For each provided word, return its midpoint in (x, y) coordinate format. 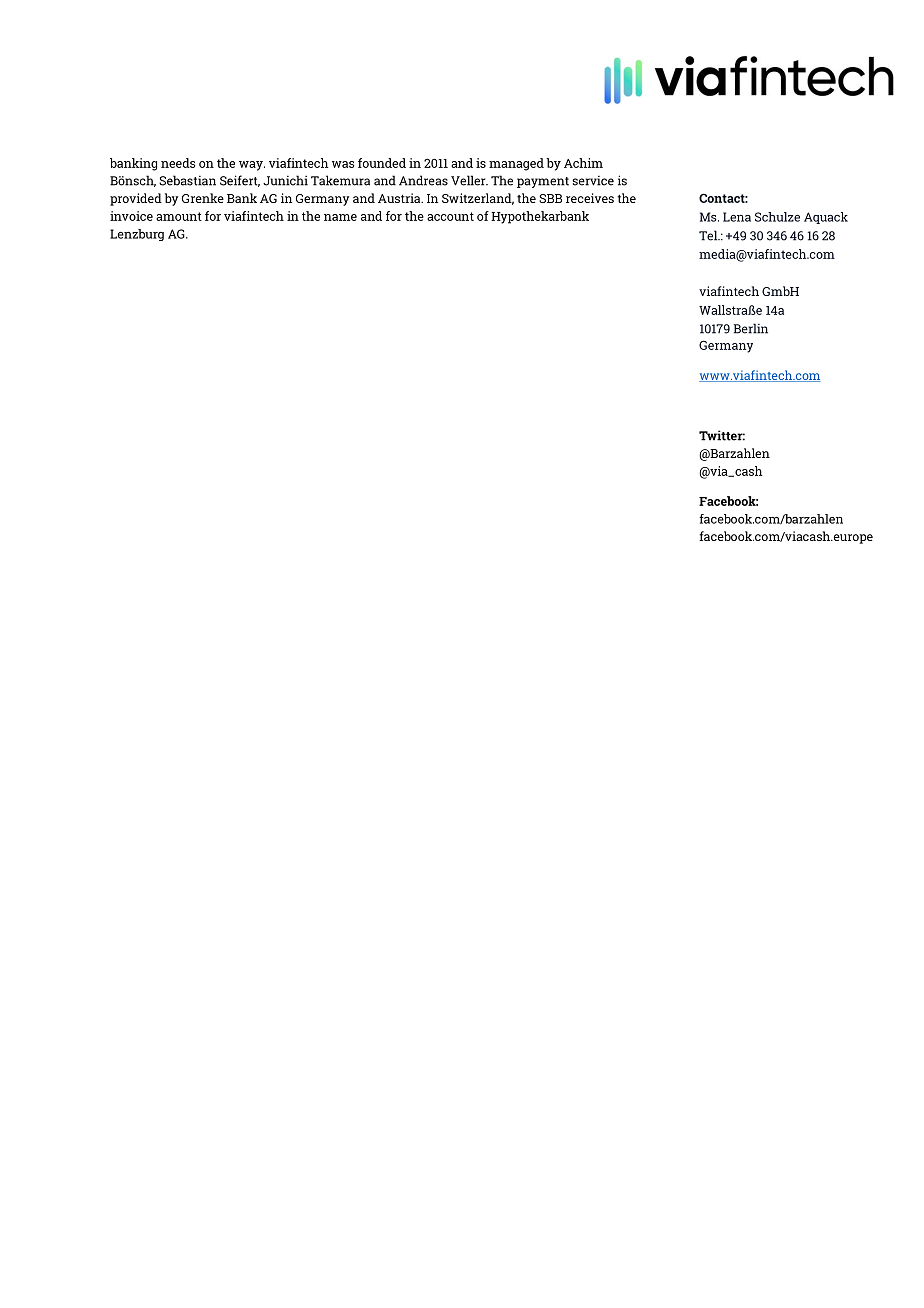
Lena (737, 217)
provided (136, 199)
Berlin (751, 328)
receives (590, 198)
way (252, 166)
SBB (550, 198)
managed (516, 164)
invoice (131, 216)
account (450, 216)
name (340, 217)
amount (179, 216)
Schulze (777, 217)
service (593, 181)
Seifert (240, 181)
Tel (709, 235)
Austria (400, 198)
